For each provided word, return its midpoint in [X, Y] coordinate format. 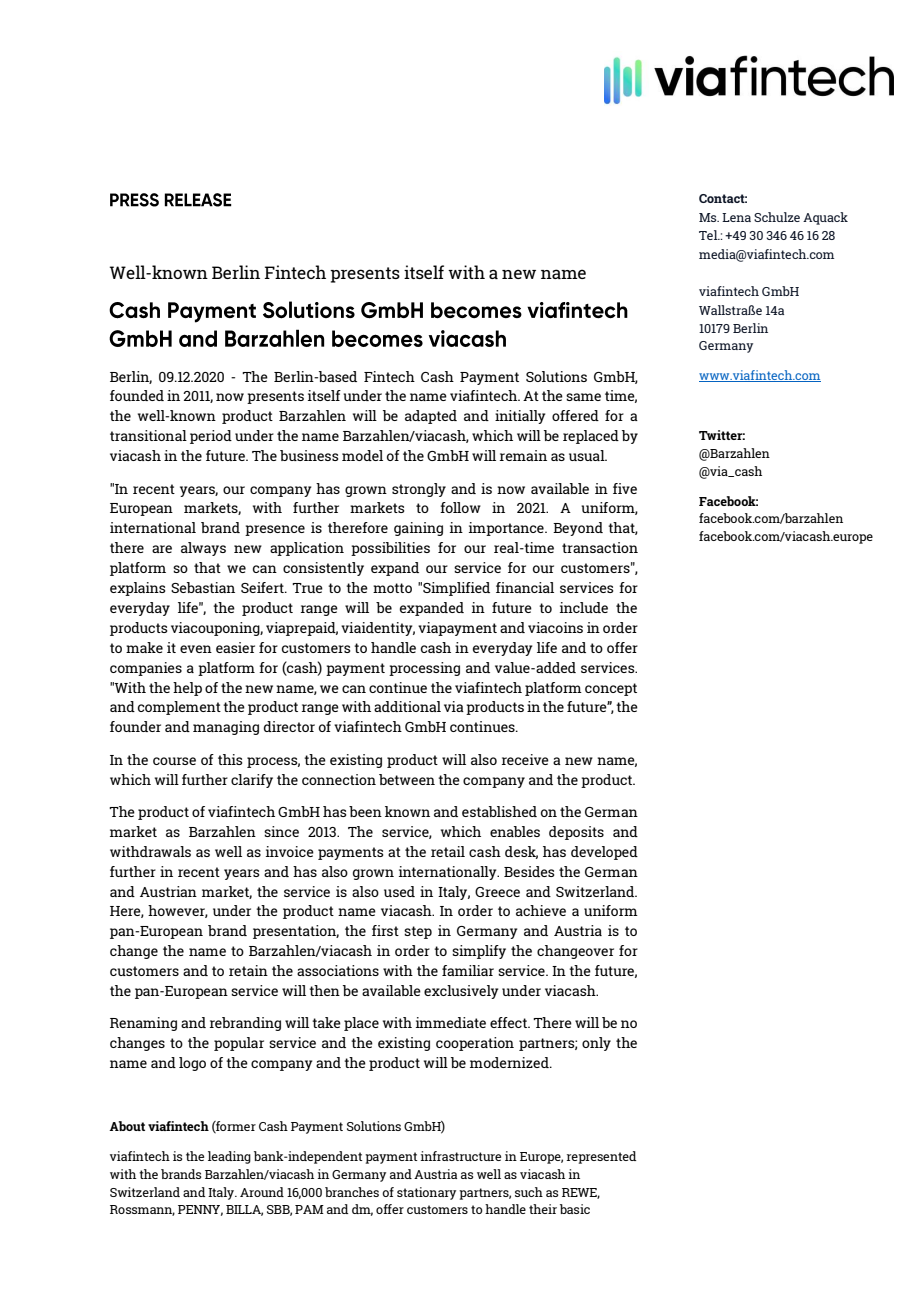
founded [137, 395]
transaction [600, 547]
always [203, 549]
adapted [431, 417]
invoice [290, 851]
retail [448, 851]
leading [229, 1157]
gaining [418, 529]
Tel [709, 235]
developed [604, 853]
